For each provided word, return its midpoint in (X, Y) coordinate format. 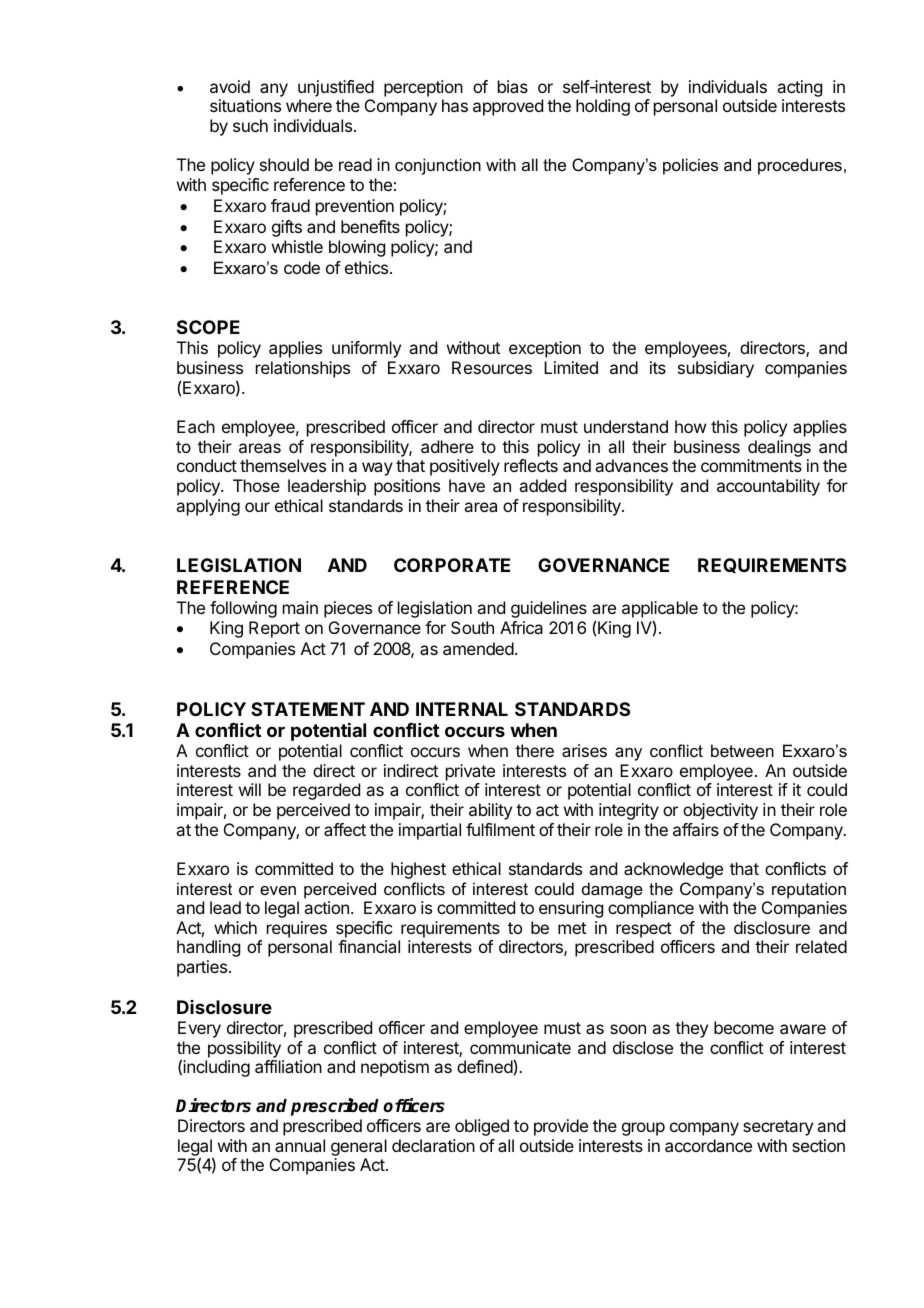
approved (508, 107)
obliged (482, 1127)
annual (300, 1145)
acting (799, 88)
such (250, 125)
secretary (778, 1128)
